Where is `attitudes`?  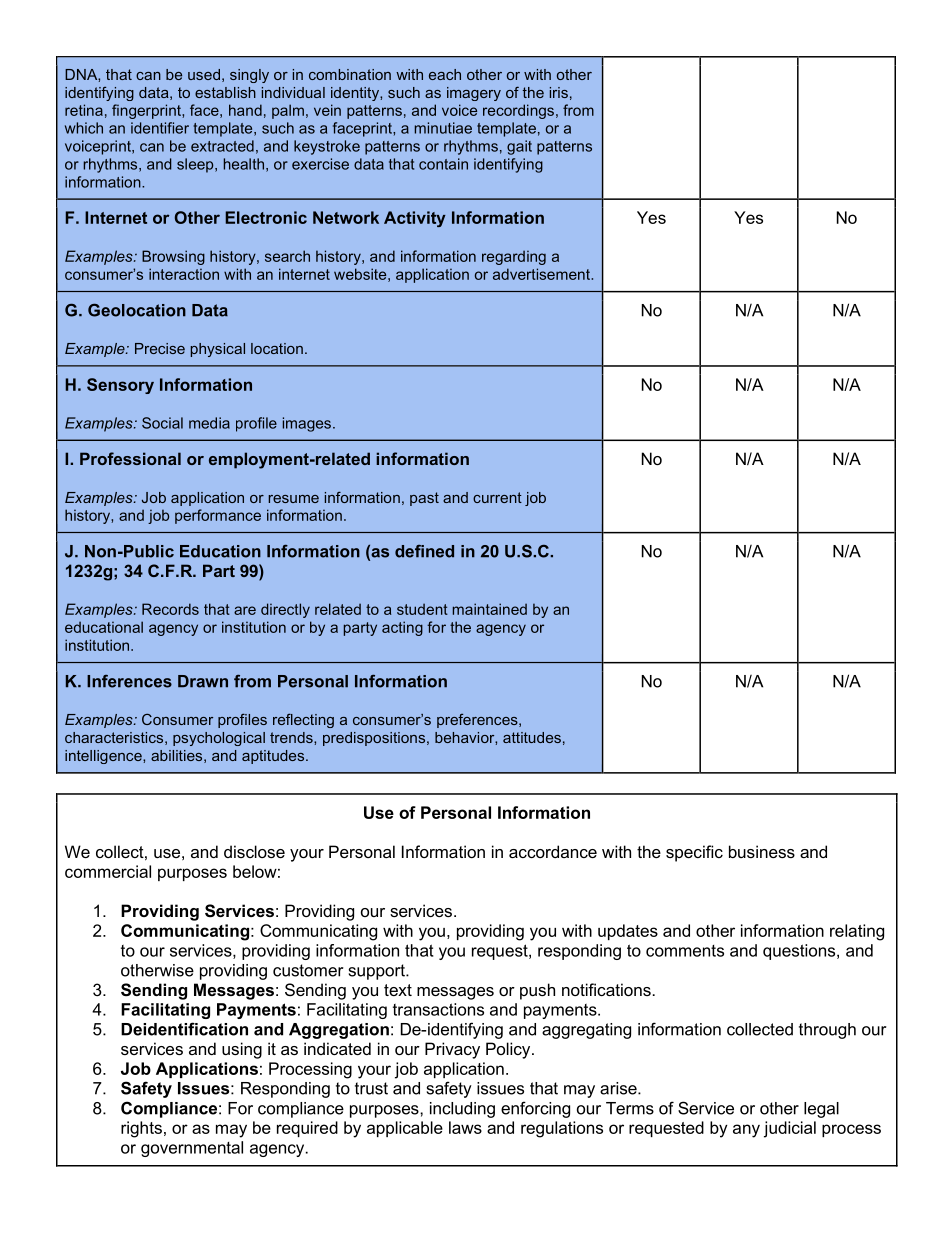
attitudes is located at coordinates (532, 737).
